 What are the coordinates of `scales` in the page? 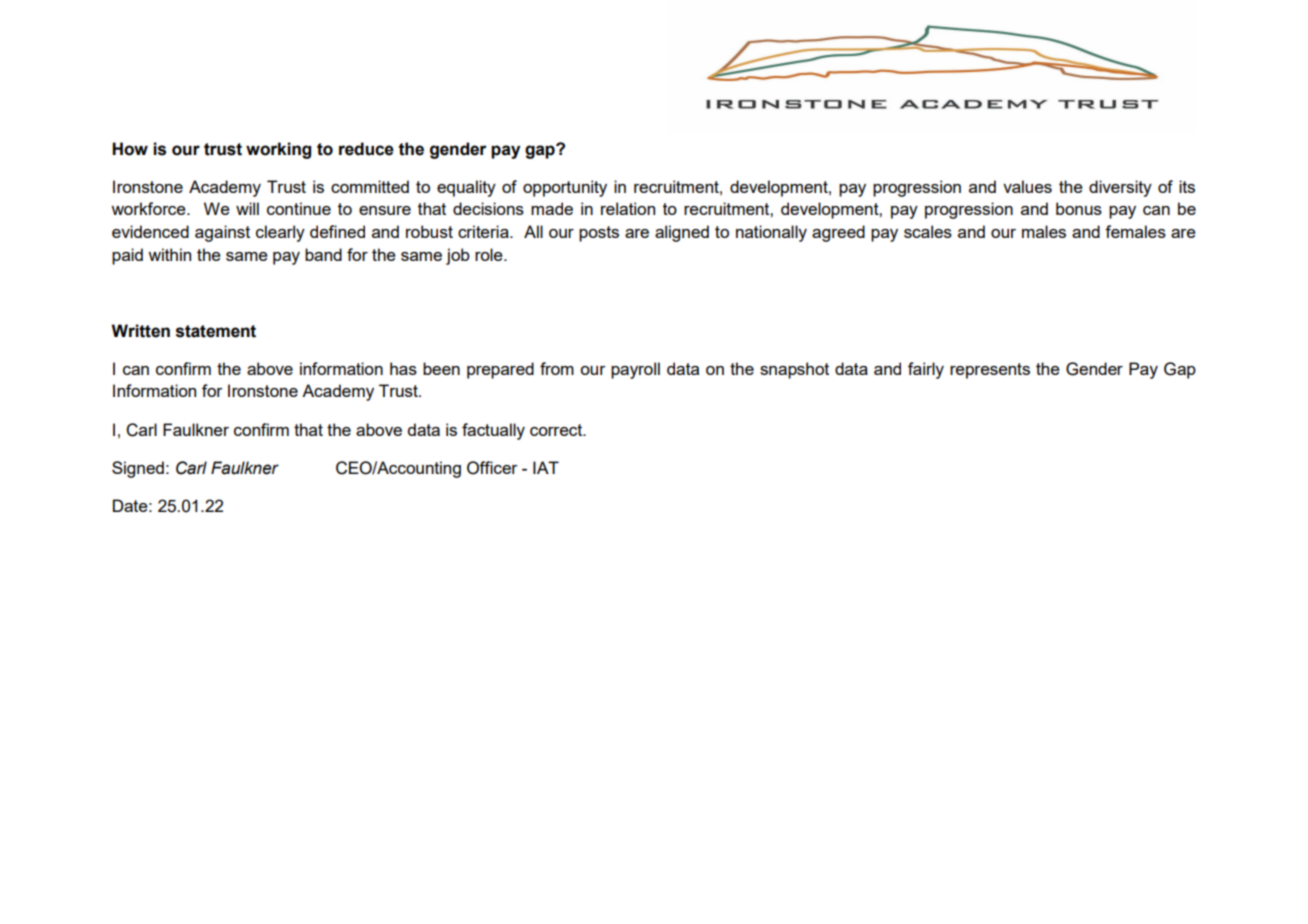 It's located at (928, 231).
